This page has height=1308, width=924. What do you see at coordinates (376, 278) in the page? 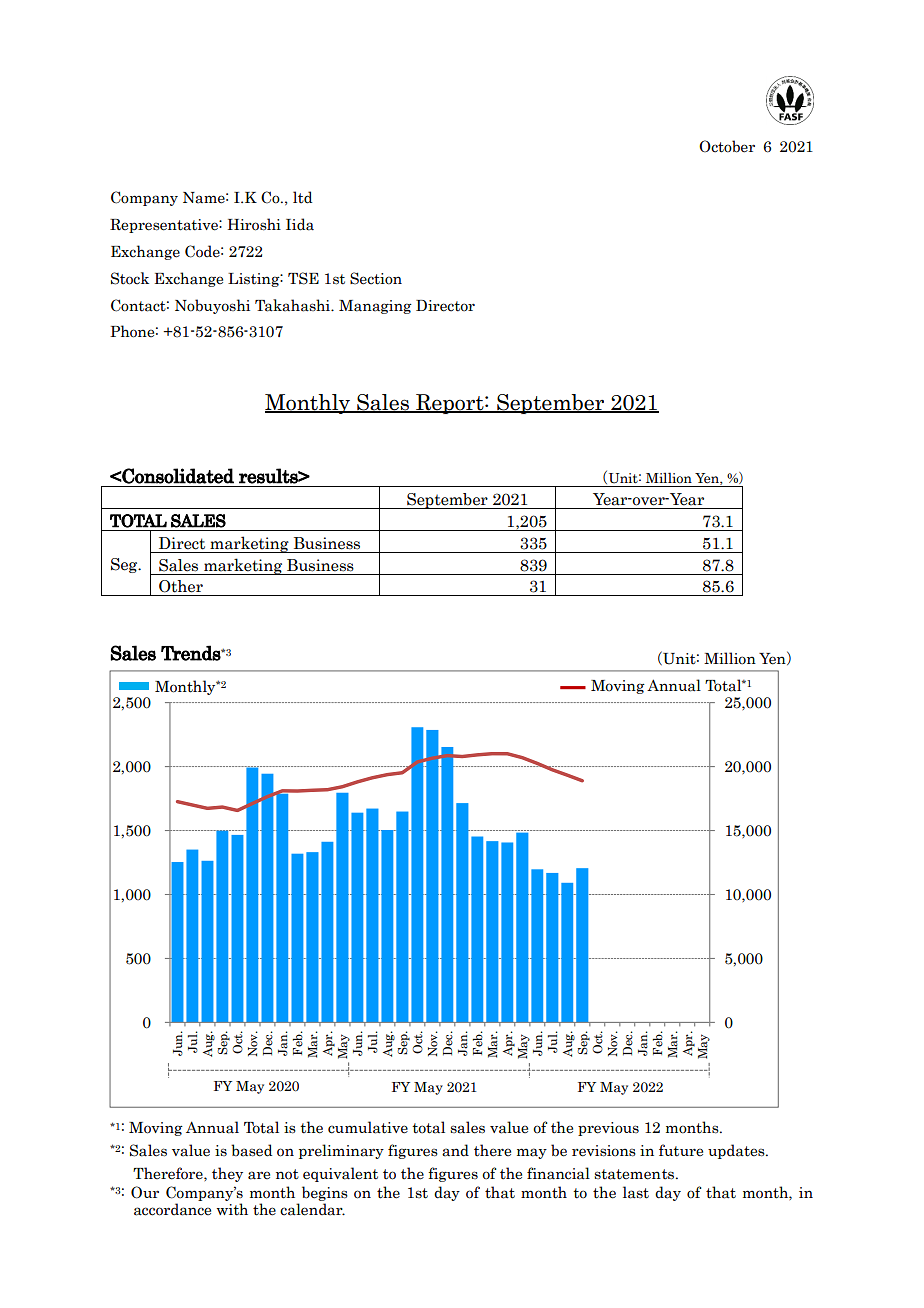
I see `Section` at bounding box center [376, 278].
